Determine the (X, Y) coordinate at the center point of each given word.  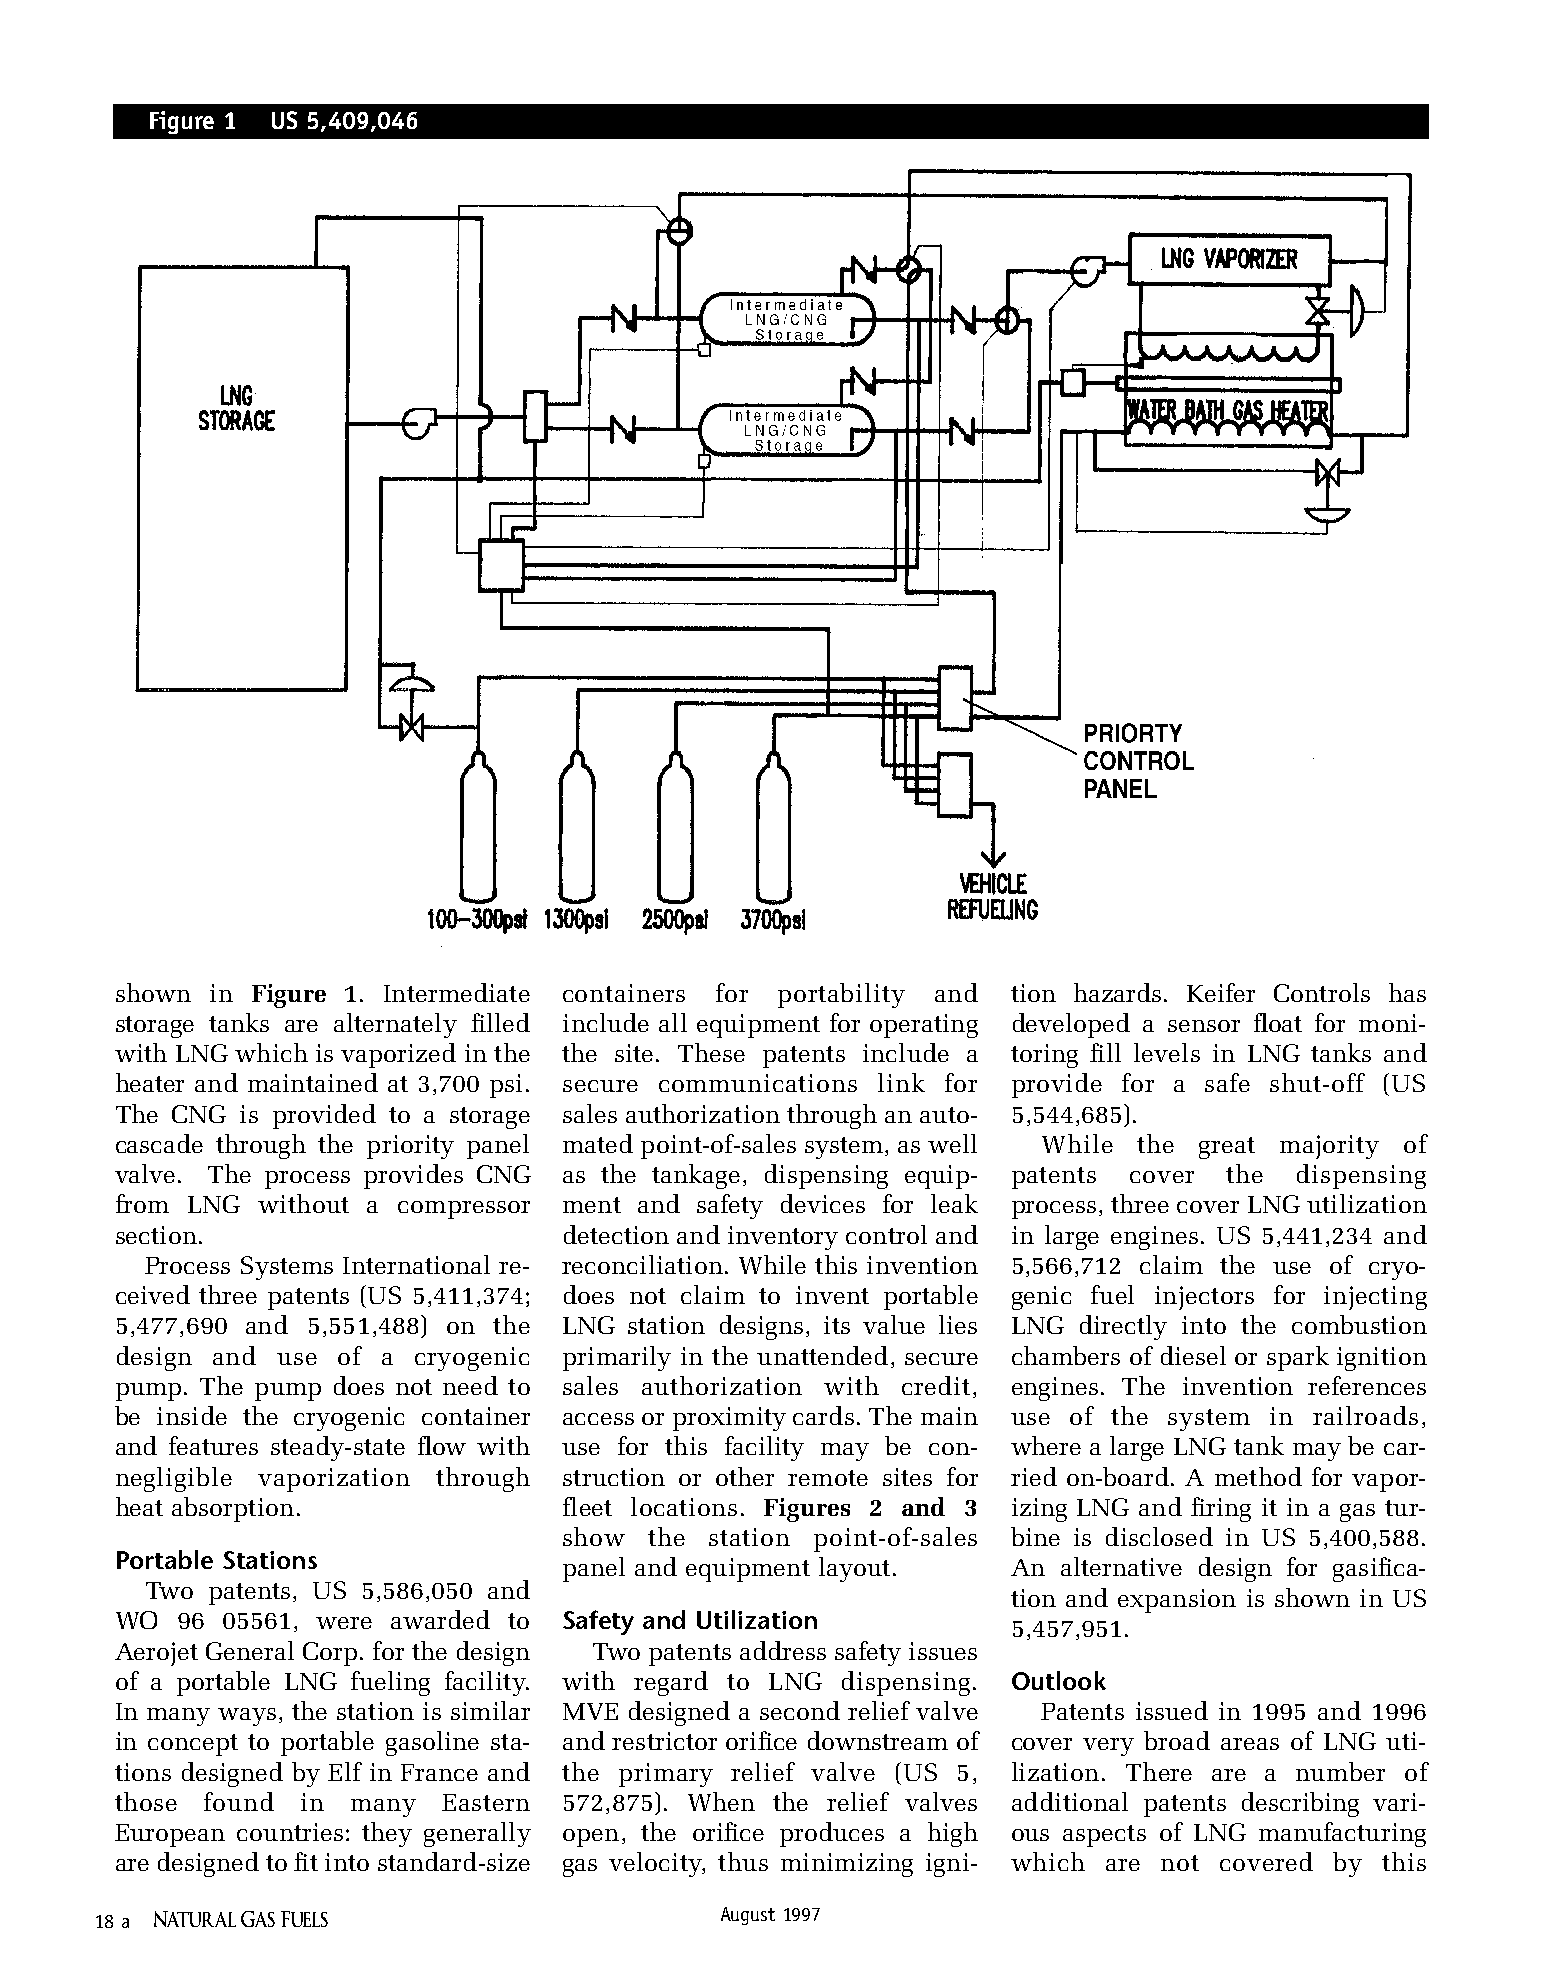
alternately (395, 1025)
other (745, 1476)
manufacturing (1342, 1834)
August (748, 1916)
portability (841, 995)
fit (306, 1861)
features (213, 1445)
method (1258, 1476)
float (1278, 1022)
